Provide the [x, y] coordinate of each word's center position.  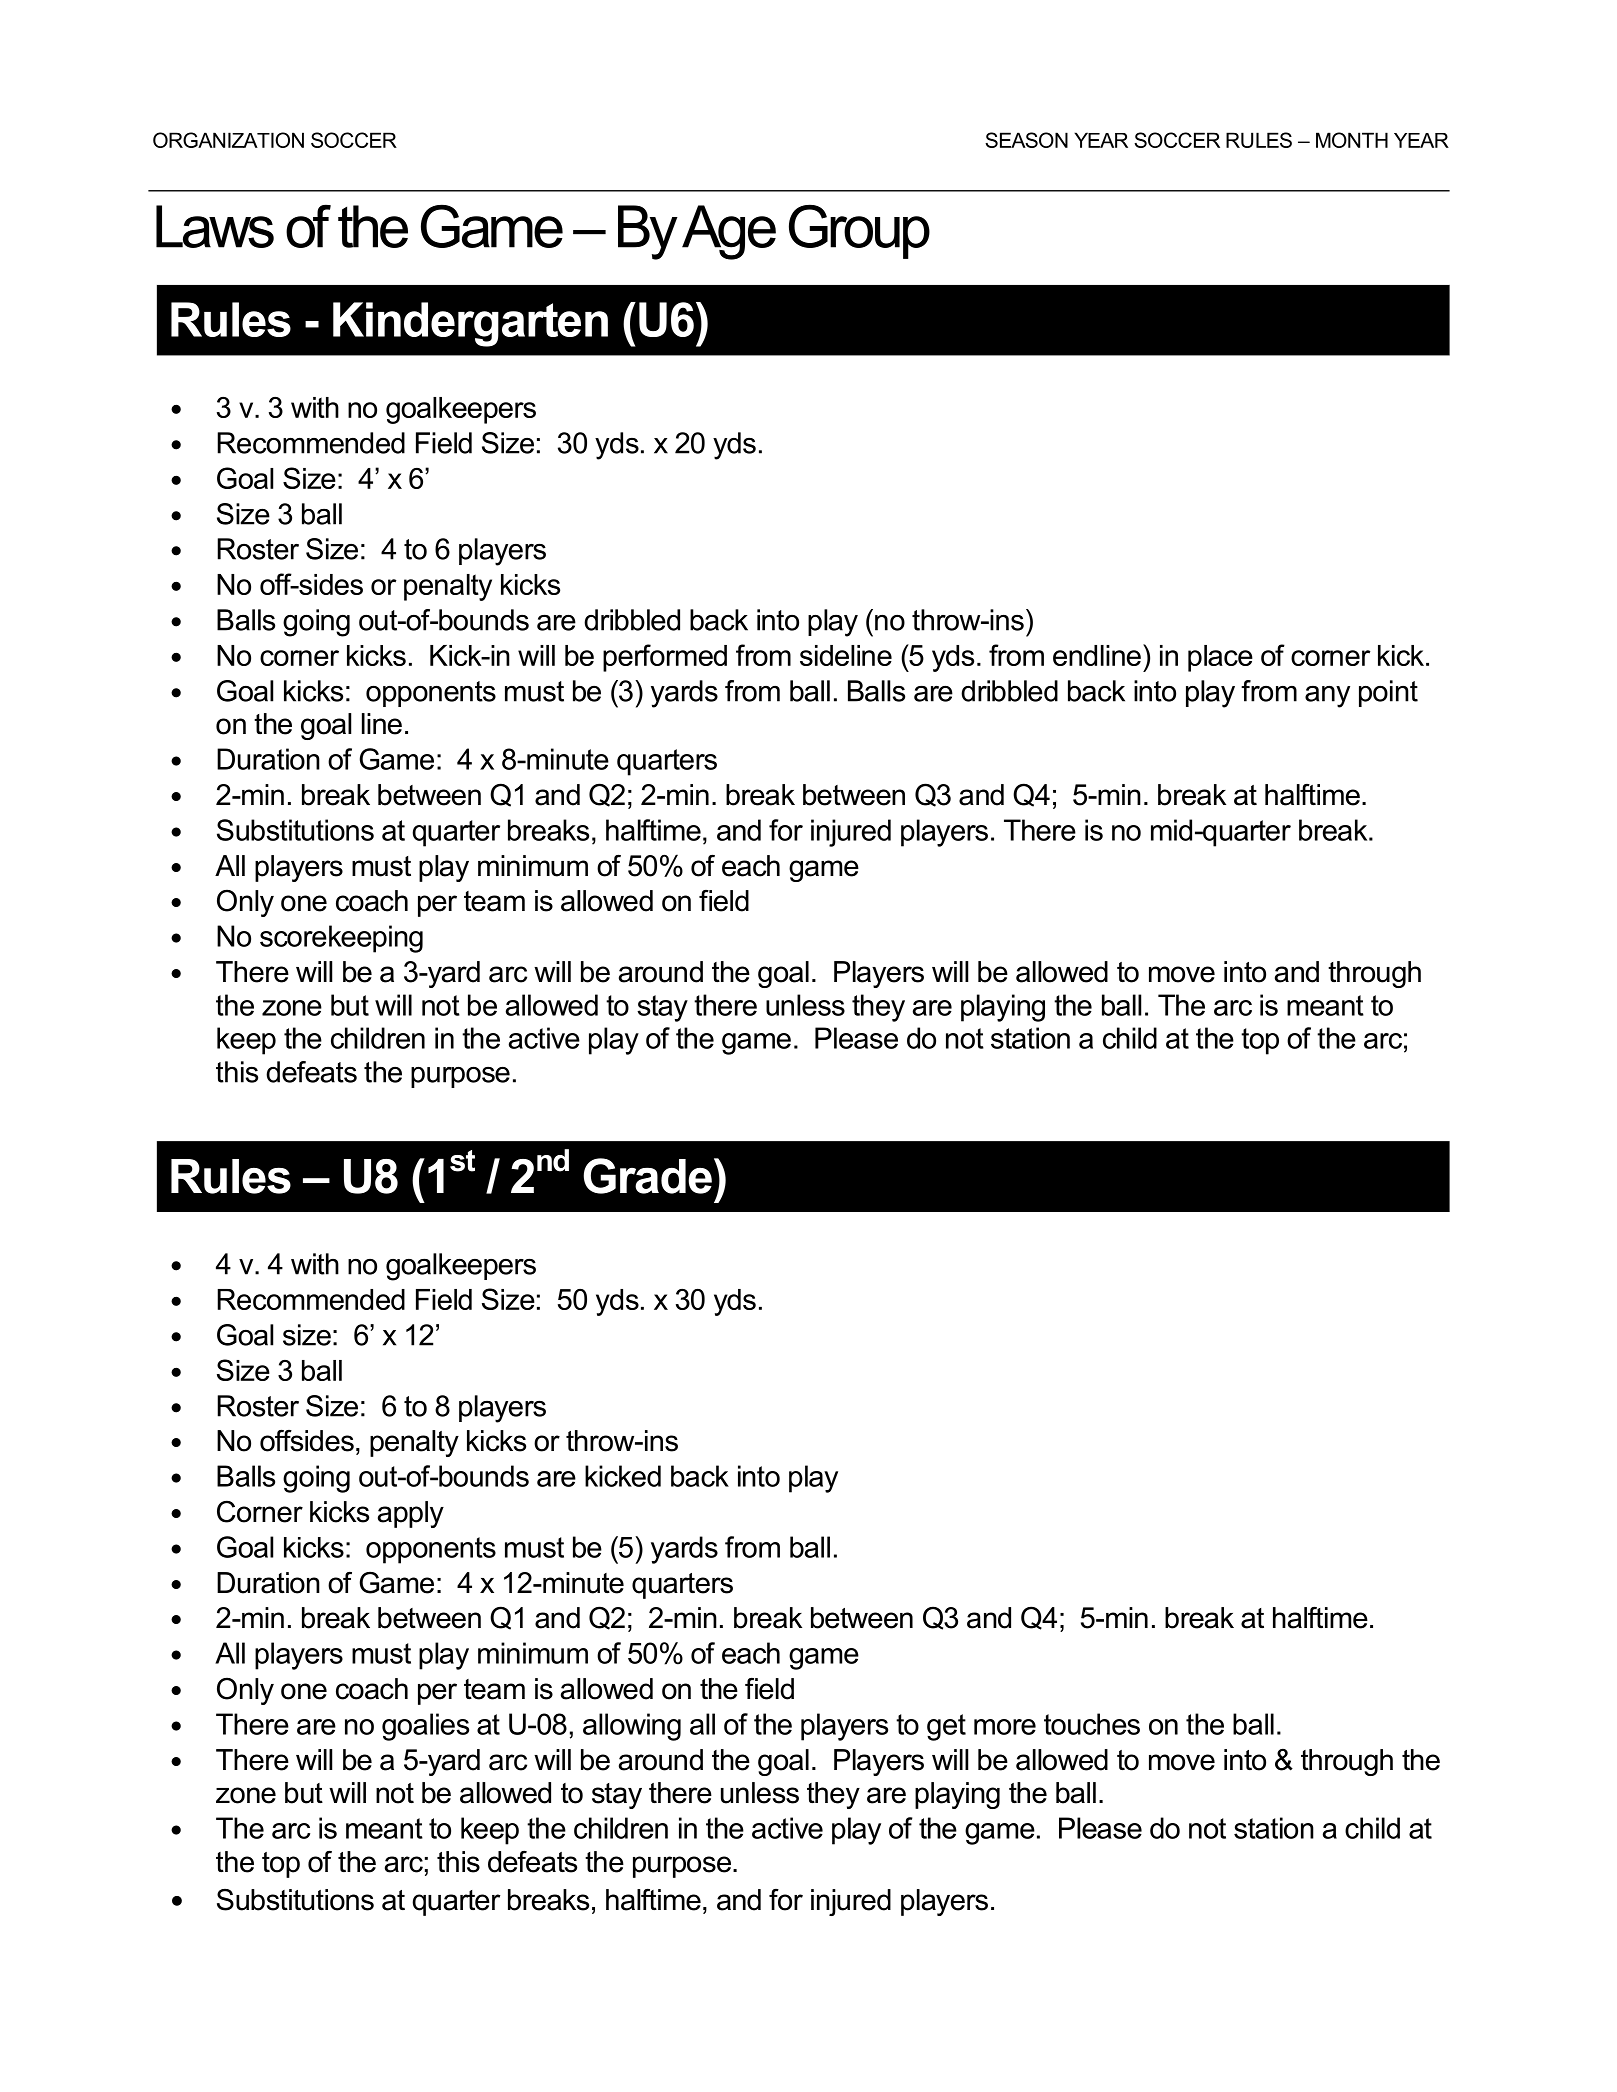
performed [665, 658]
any [1327, 697]
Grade [647, 1176]
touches [1092, 1724]
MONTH [1352, 140]
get [946, 1727]
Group [859, 231]
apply [411, 1514]
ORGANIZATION [228, 140]
